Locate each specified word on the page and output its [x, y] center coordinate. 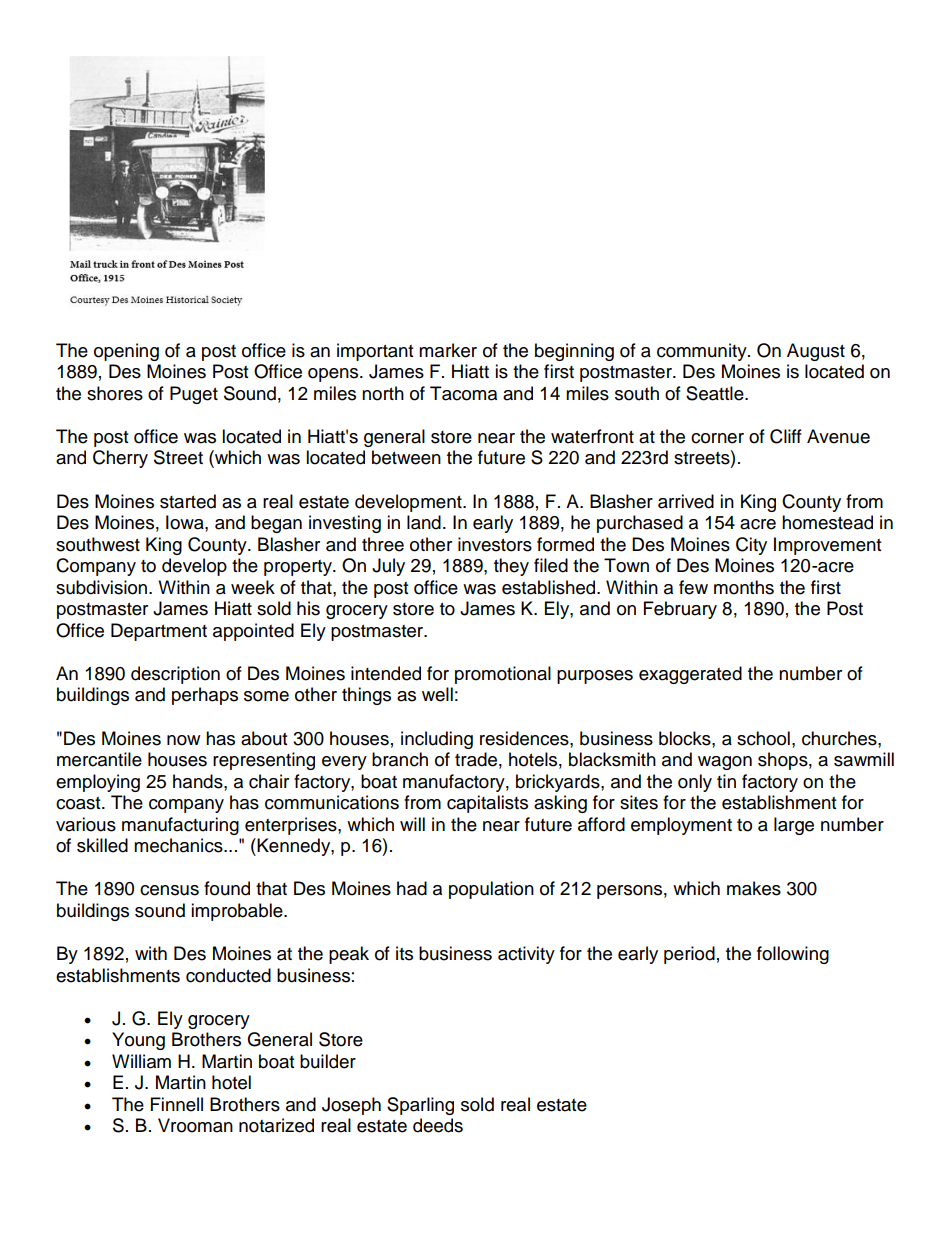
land [424, 522]
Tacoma [463, 393]
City [751, 546]
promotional [503, 675]
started [188, 501]
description [175, 675]
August [816, 352]
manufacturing [180, 826]
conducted [228, 975]
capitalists [487, 804]
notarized [276, 1125]
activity [526, 955]
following [793, 955]
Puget [194, 395]
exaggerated [690, 675]
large [794, 826]
